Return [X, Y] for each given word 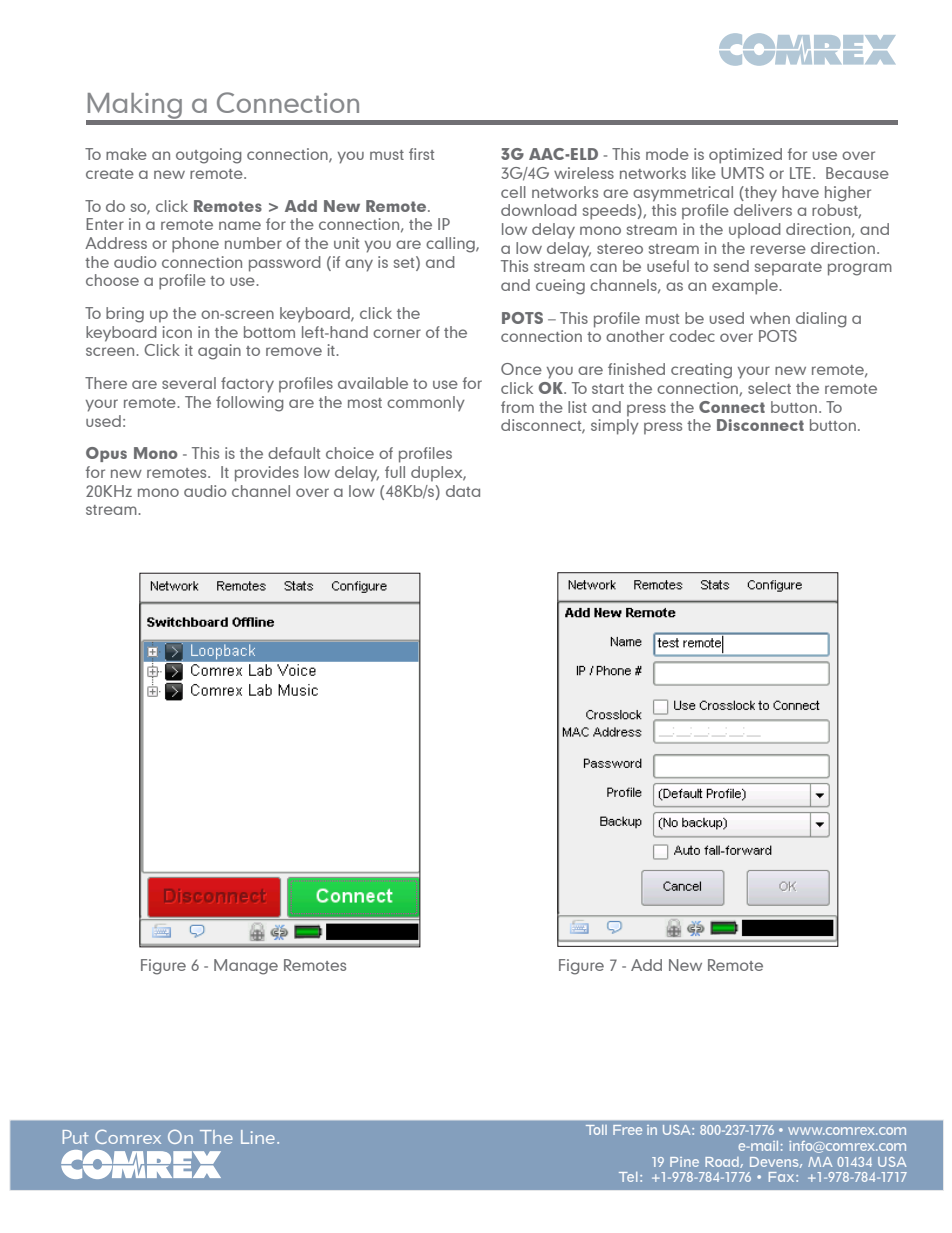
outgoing [209, 156]
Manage [246, 967]
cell [513, 192]
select [769, 388]
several [189, 383]
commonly [426, 404]
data [463, 491]
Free [627, 1130]
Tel [628, 1177]
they [760, 194]
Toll [596, 1130]
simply [615, 427]
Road [723, 1162]
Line [258, 1137]
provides [267, 474]
